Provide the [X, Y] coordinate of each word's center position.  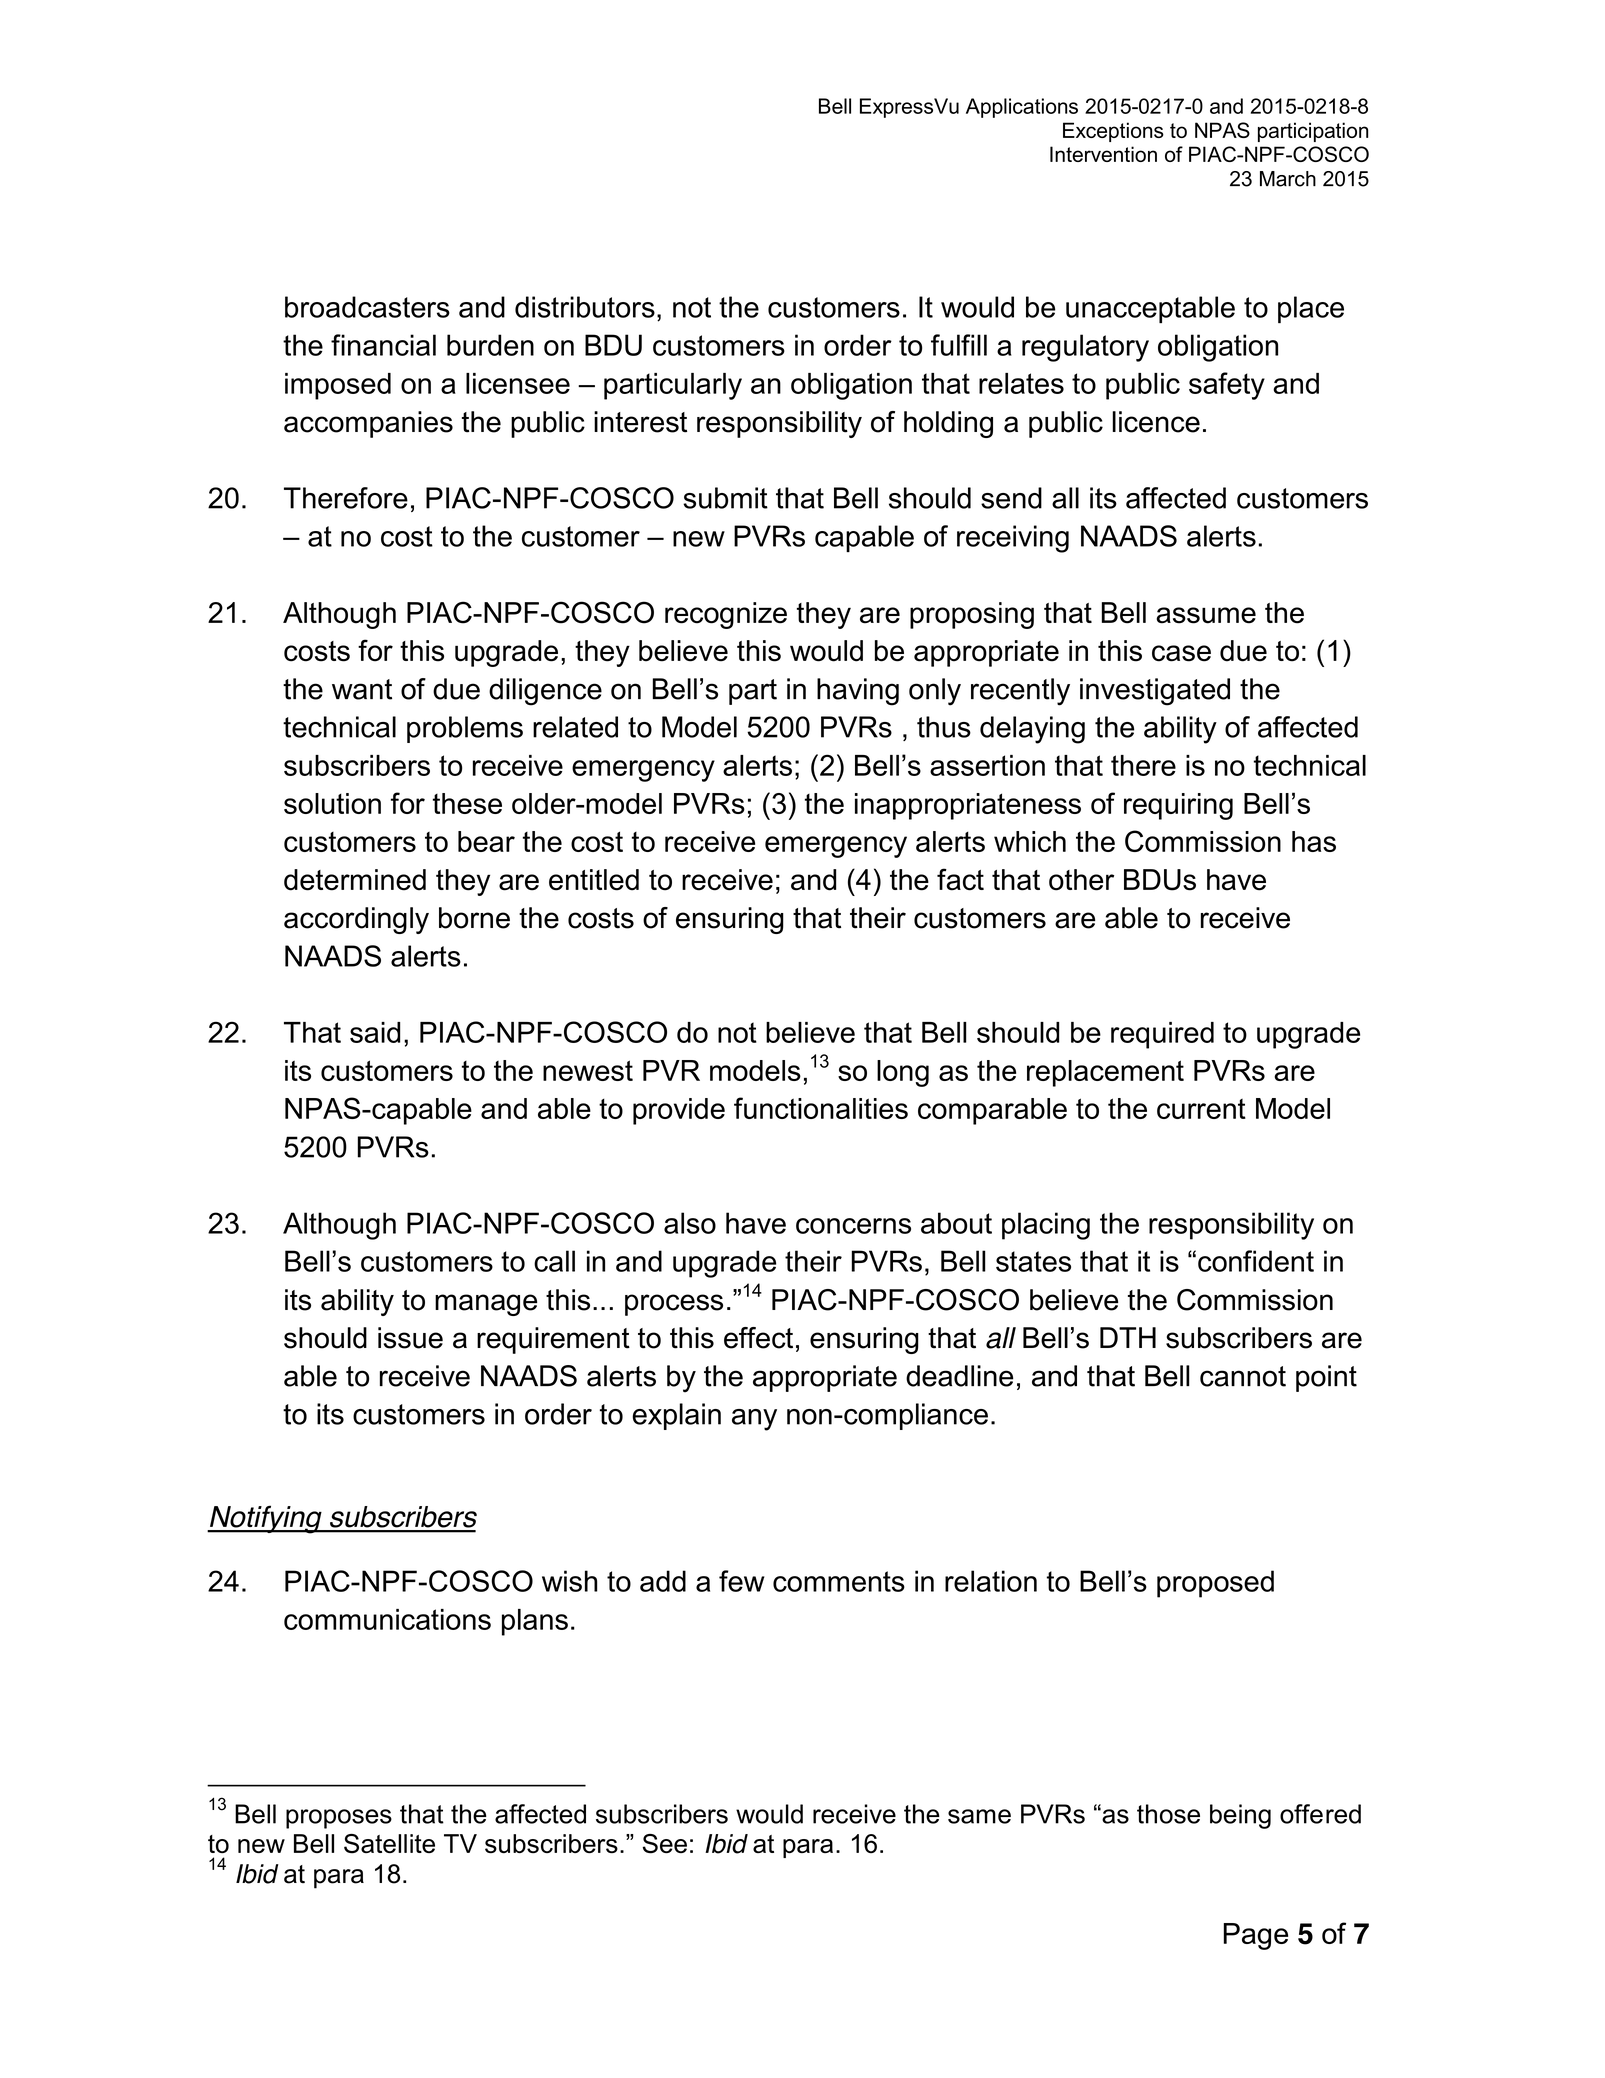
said [375, 1032]
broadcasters [367, 307]
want [362, 689]
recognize [726, 615]
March [1288, 179]
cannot [1243, 1376]
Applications [1022, 108]
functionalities [821, 1108]
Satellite [389, 1844]
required [1162, 1035]
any [754, 1420]
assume [1206, 615]
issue [410, 1338]
